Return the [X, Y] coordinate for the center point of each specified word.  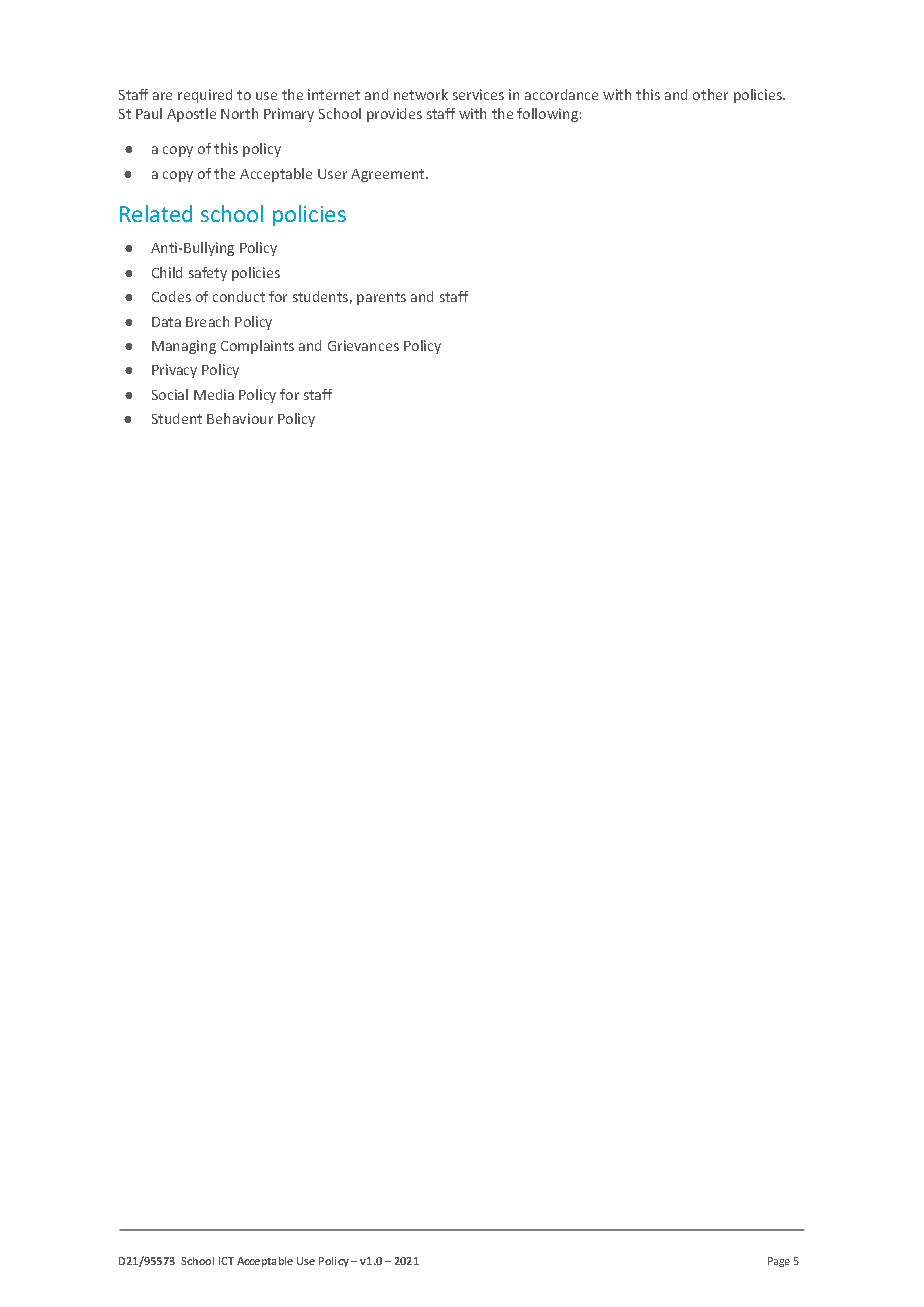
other [710, 94]
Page [779, 1262]
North [239, 113]
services [478, 94]
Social [170, 394]
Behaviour [240, 418]
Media [214, 394]
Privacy [174, 371]
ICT [226, 1261]
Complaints [257, 347]
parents [381, 298]
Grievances [363, 345]
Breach [207, 321]
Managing [184, 347]
